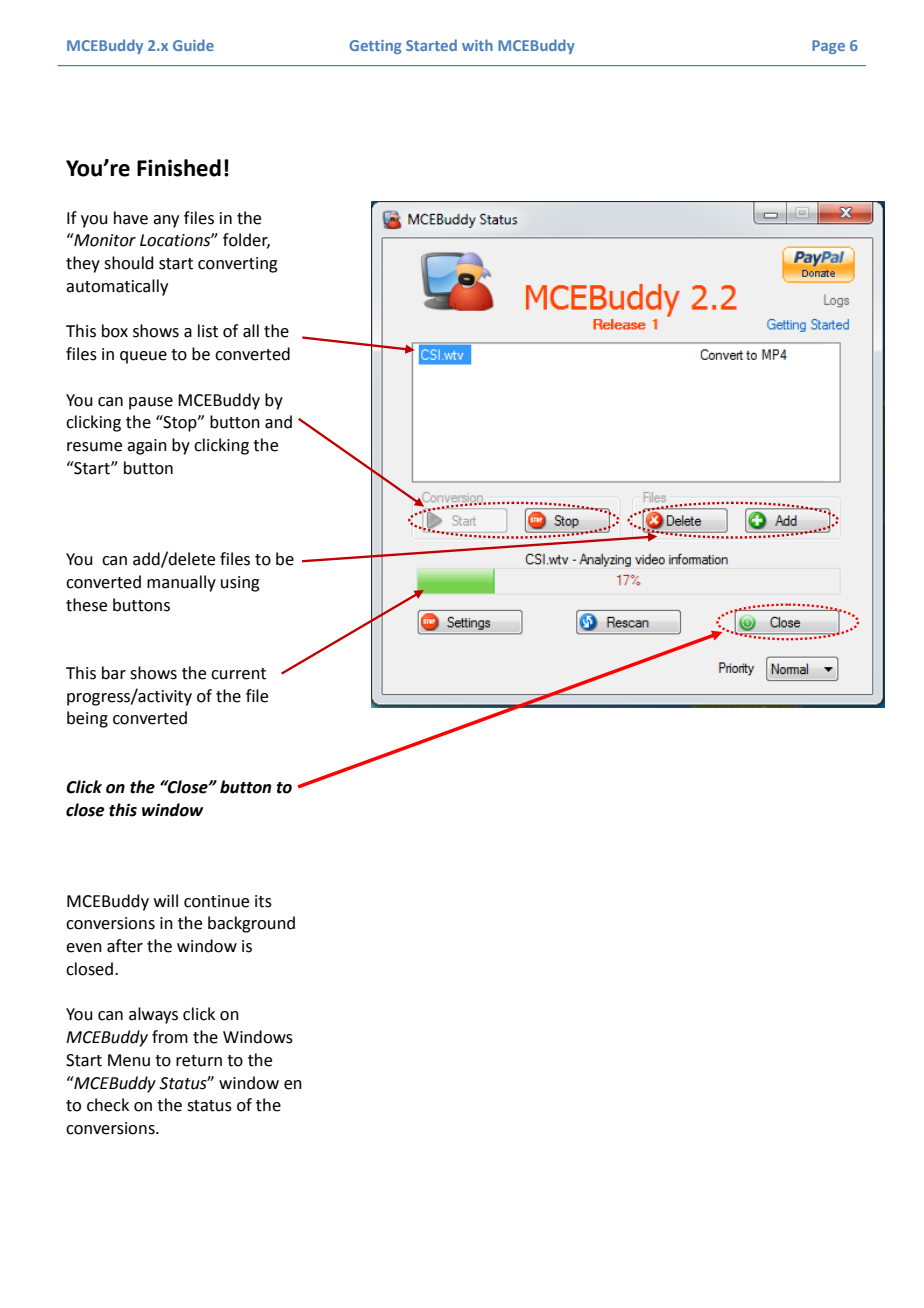 The width and height of the screenshot is (924, 1308). What do you see at coordinates (251, 924) in the screenshot?
I see `background` at bounding box center [251, 924].
